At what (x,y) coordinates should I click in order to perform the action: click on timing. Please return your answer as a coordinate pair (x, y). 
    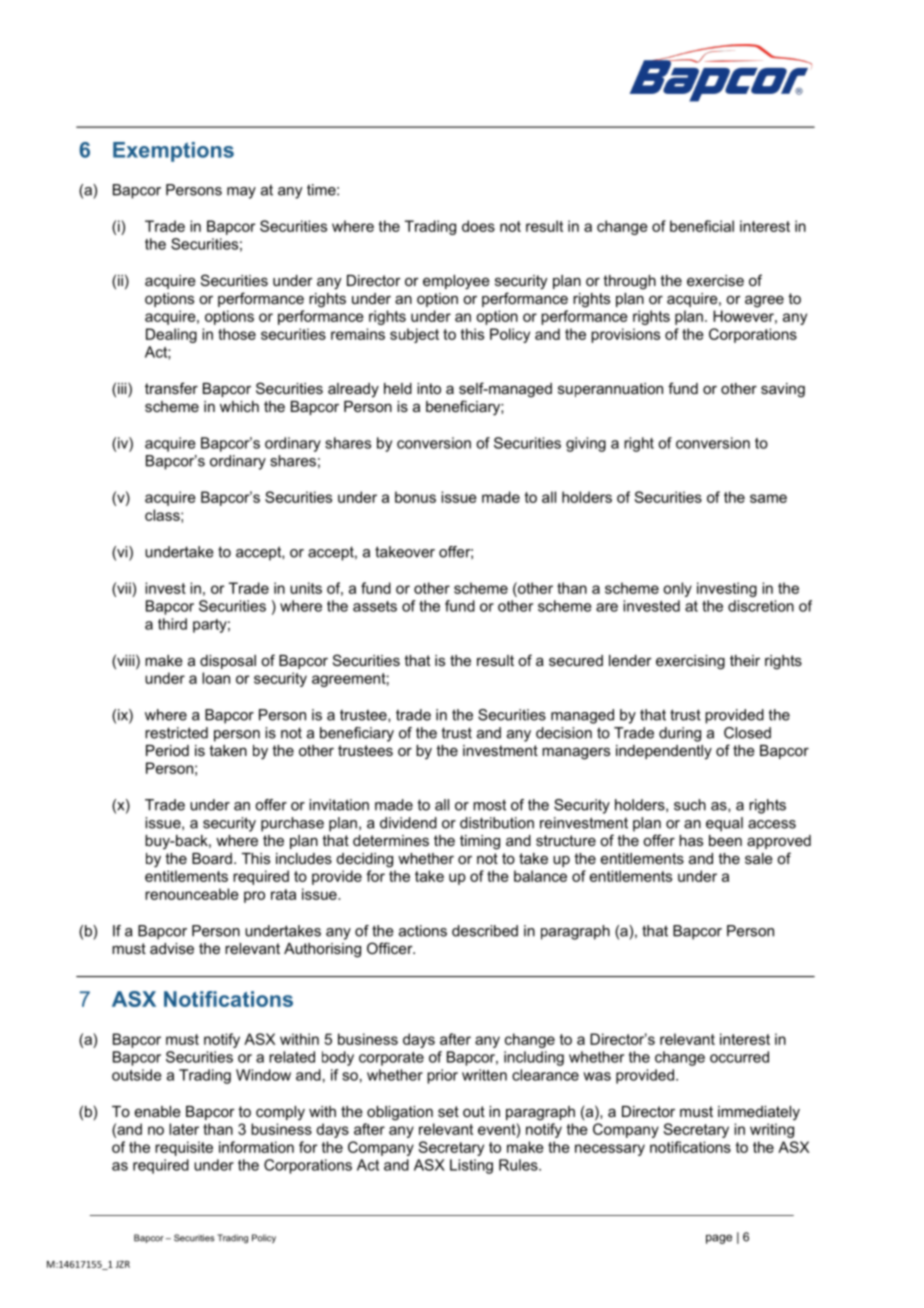
    Looking at the image, I should click on (480, 842).
